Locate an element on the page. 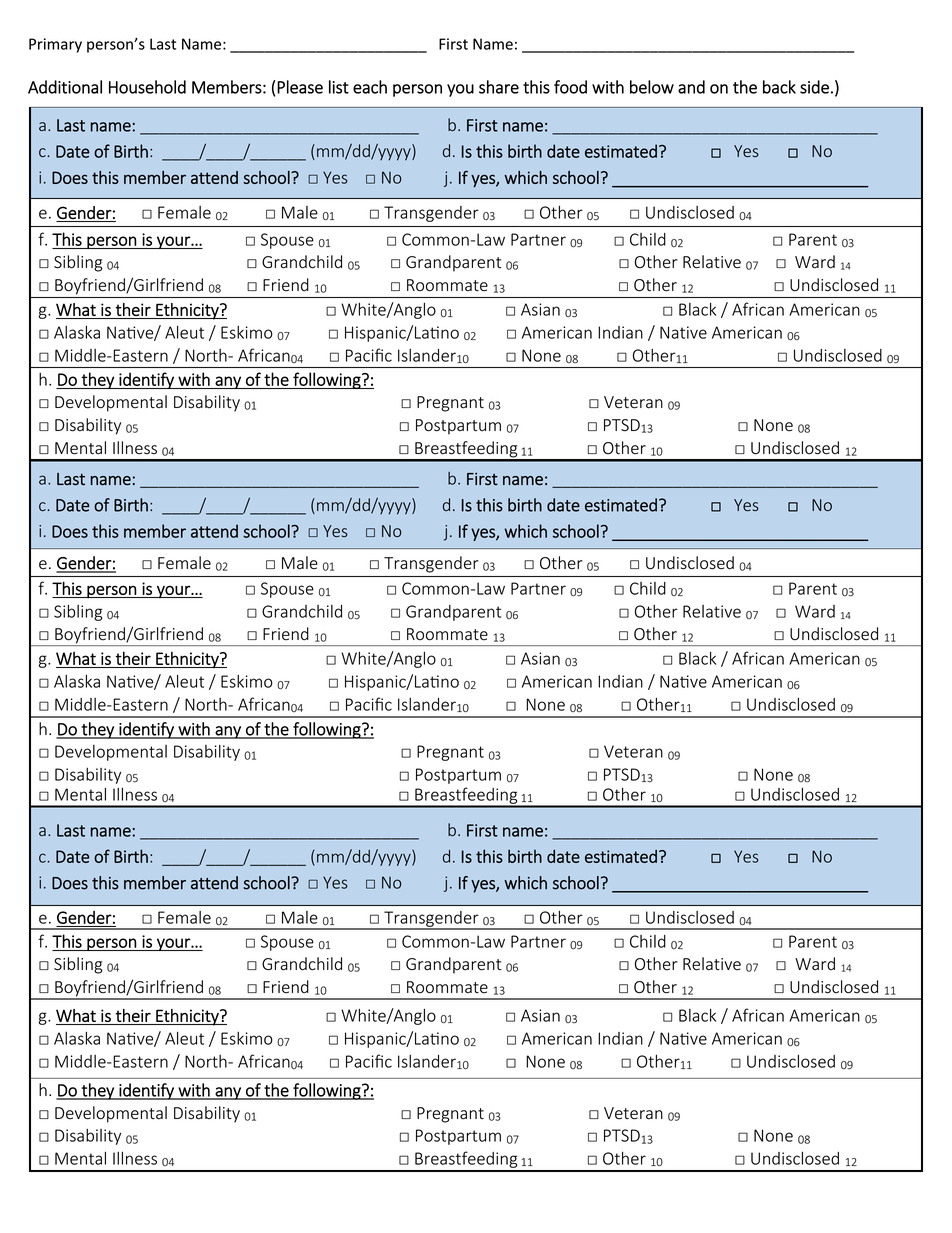 The height and width of the document is (1233, 952). Native is located at coordinates (683, 332).
